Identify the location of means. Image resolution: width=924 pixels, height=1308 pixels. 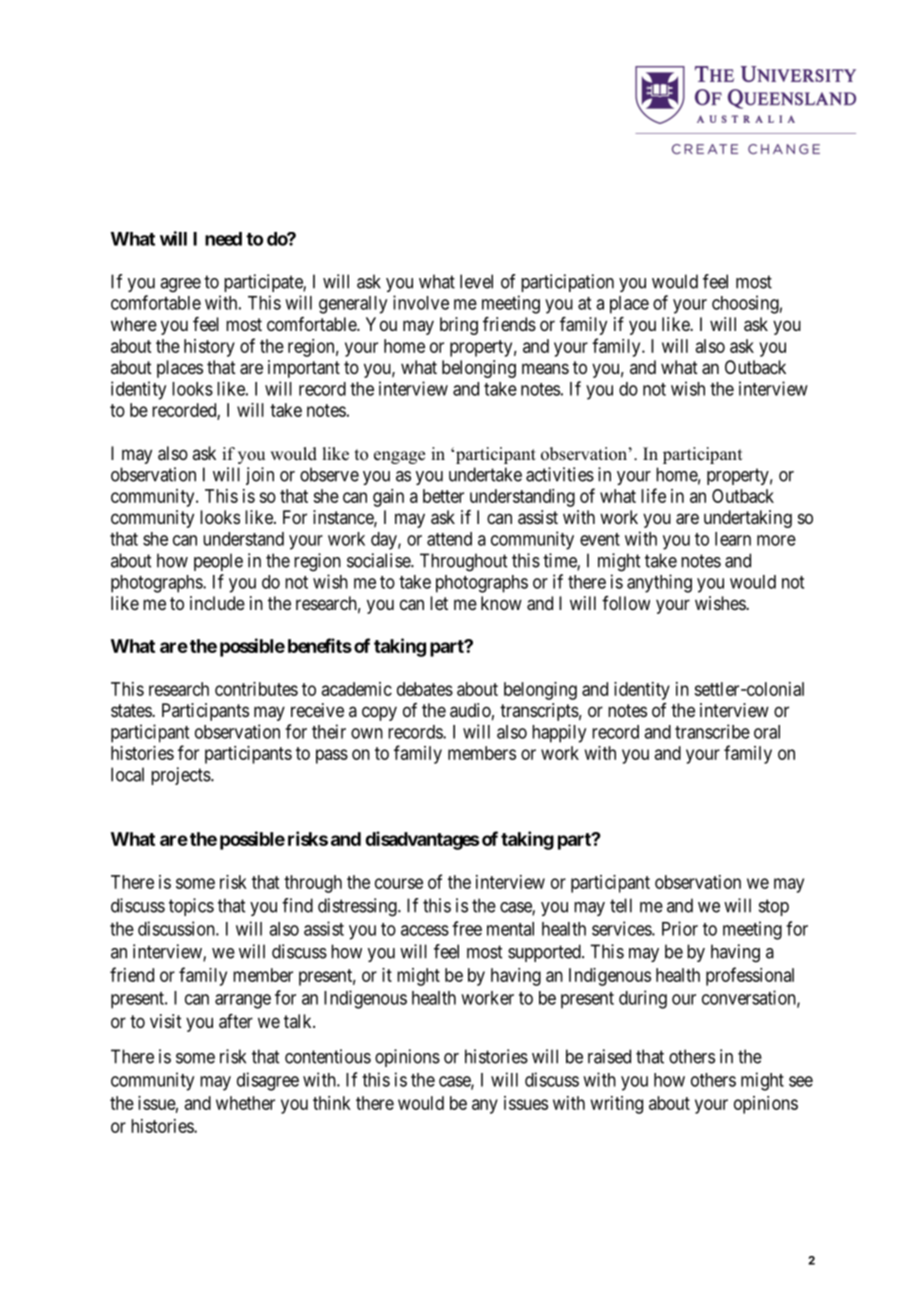
(545, 369).
